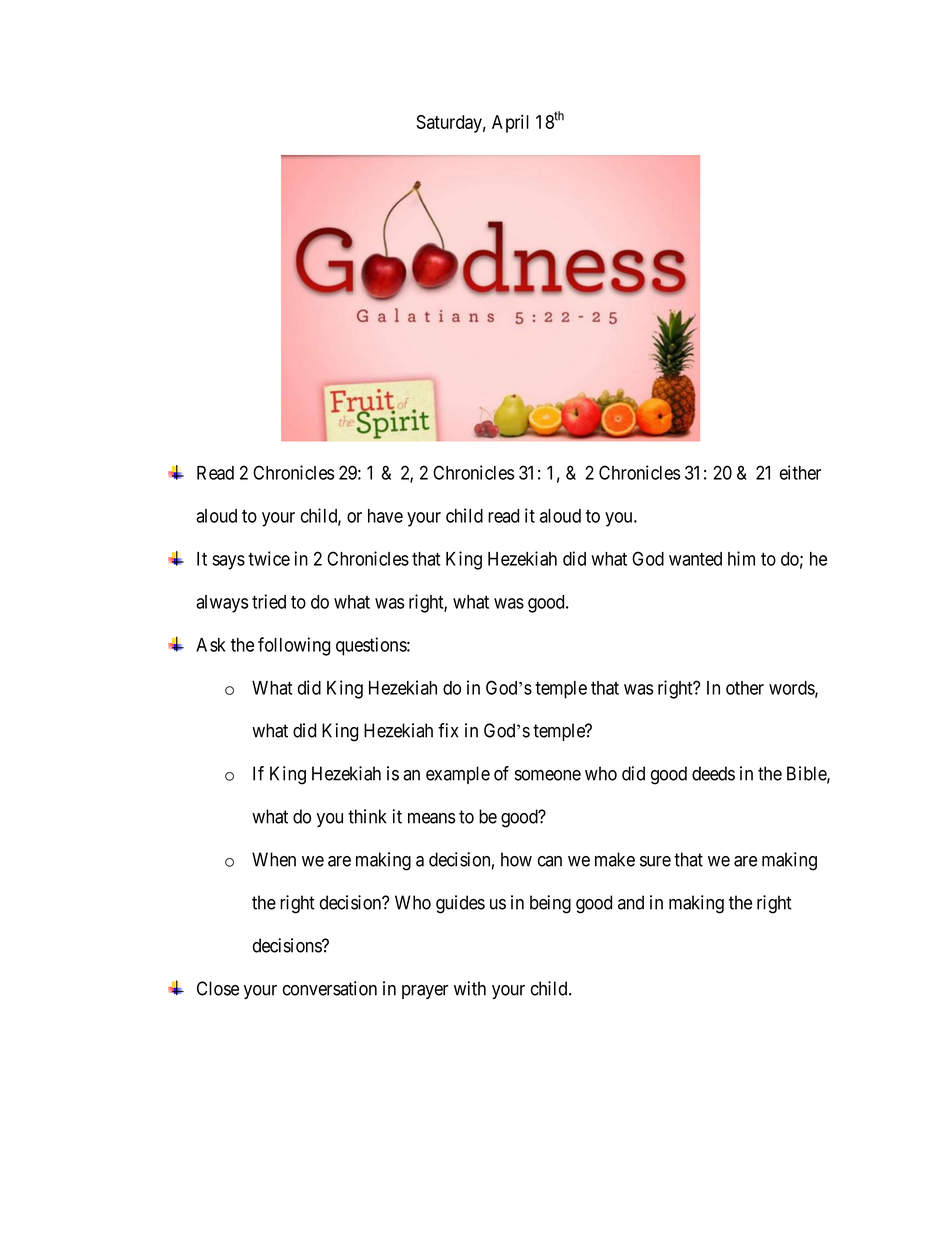 The width and height of the page is (952, 1233). I want to click on with, so click(470, 988).
